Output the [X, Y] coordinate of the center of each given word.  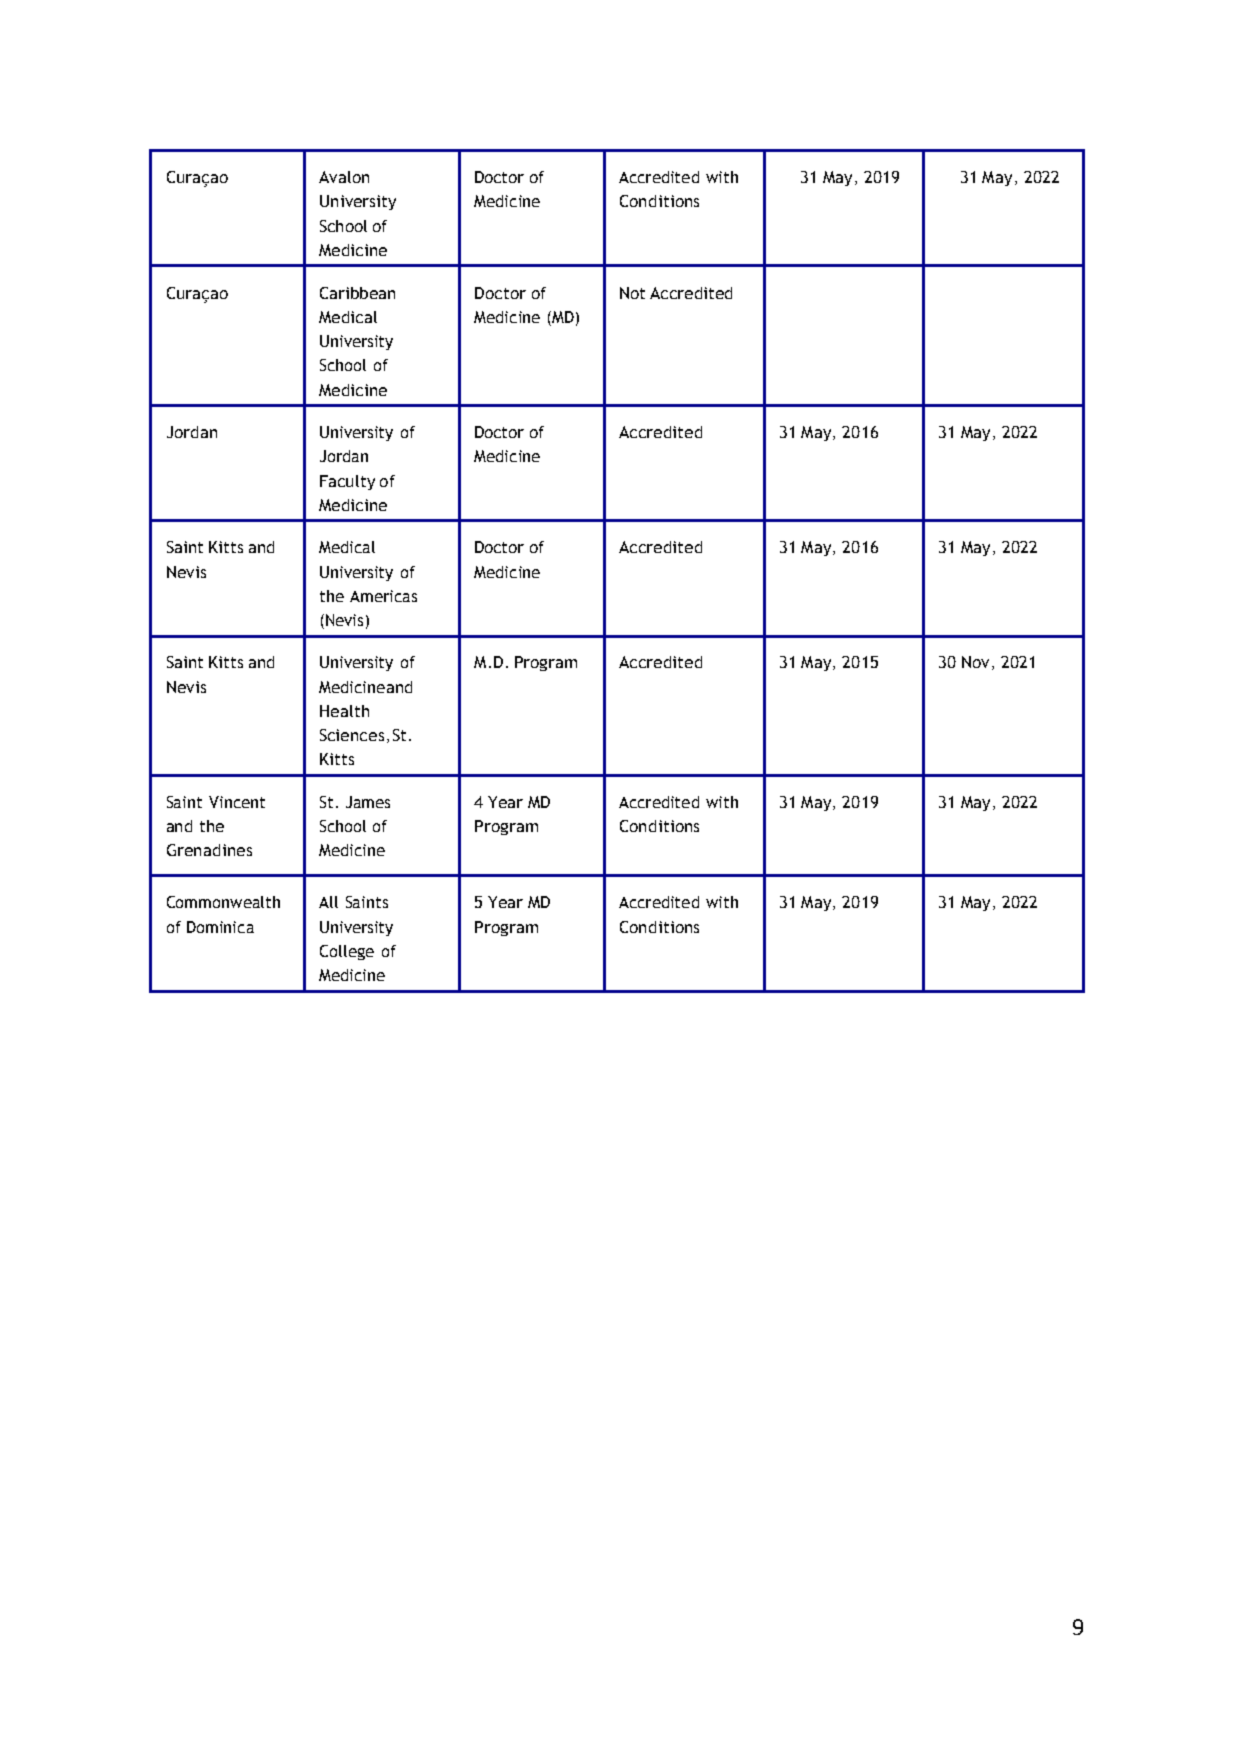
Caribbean [357, 293]
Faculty [347, 482]
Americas [383, 596]
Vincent [237, 802]
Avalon [344, 177]
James [368, 802]
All [328, 902]
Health [344, 711]
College [347, 952]
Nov [975, 662]
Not [632, 293]
